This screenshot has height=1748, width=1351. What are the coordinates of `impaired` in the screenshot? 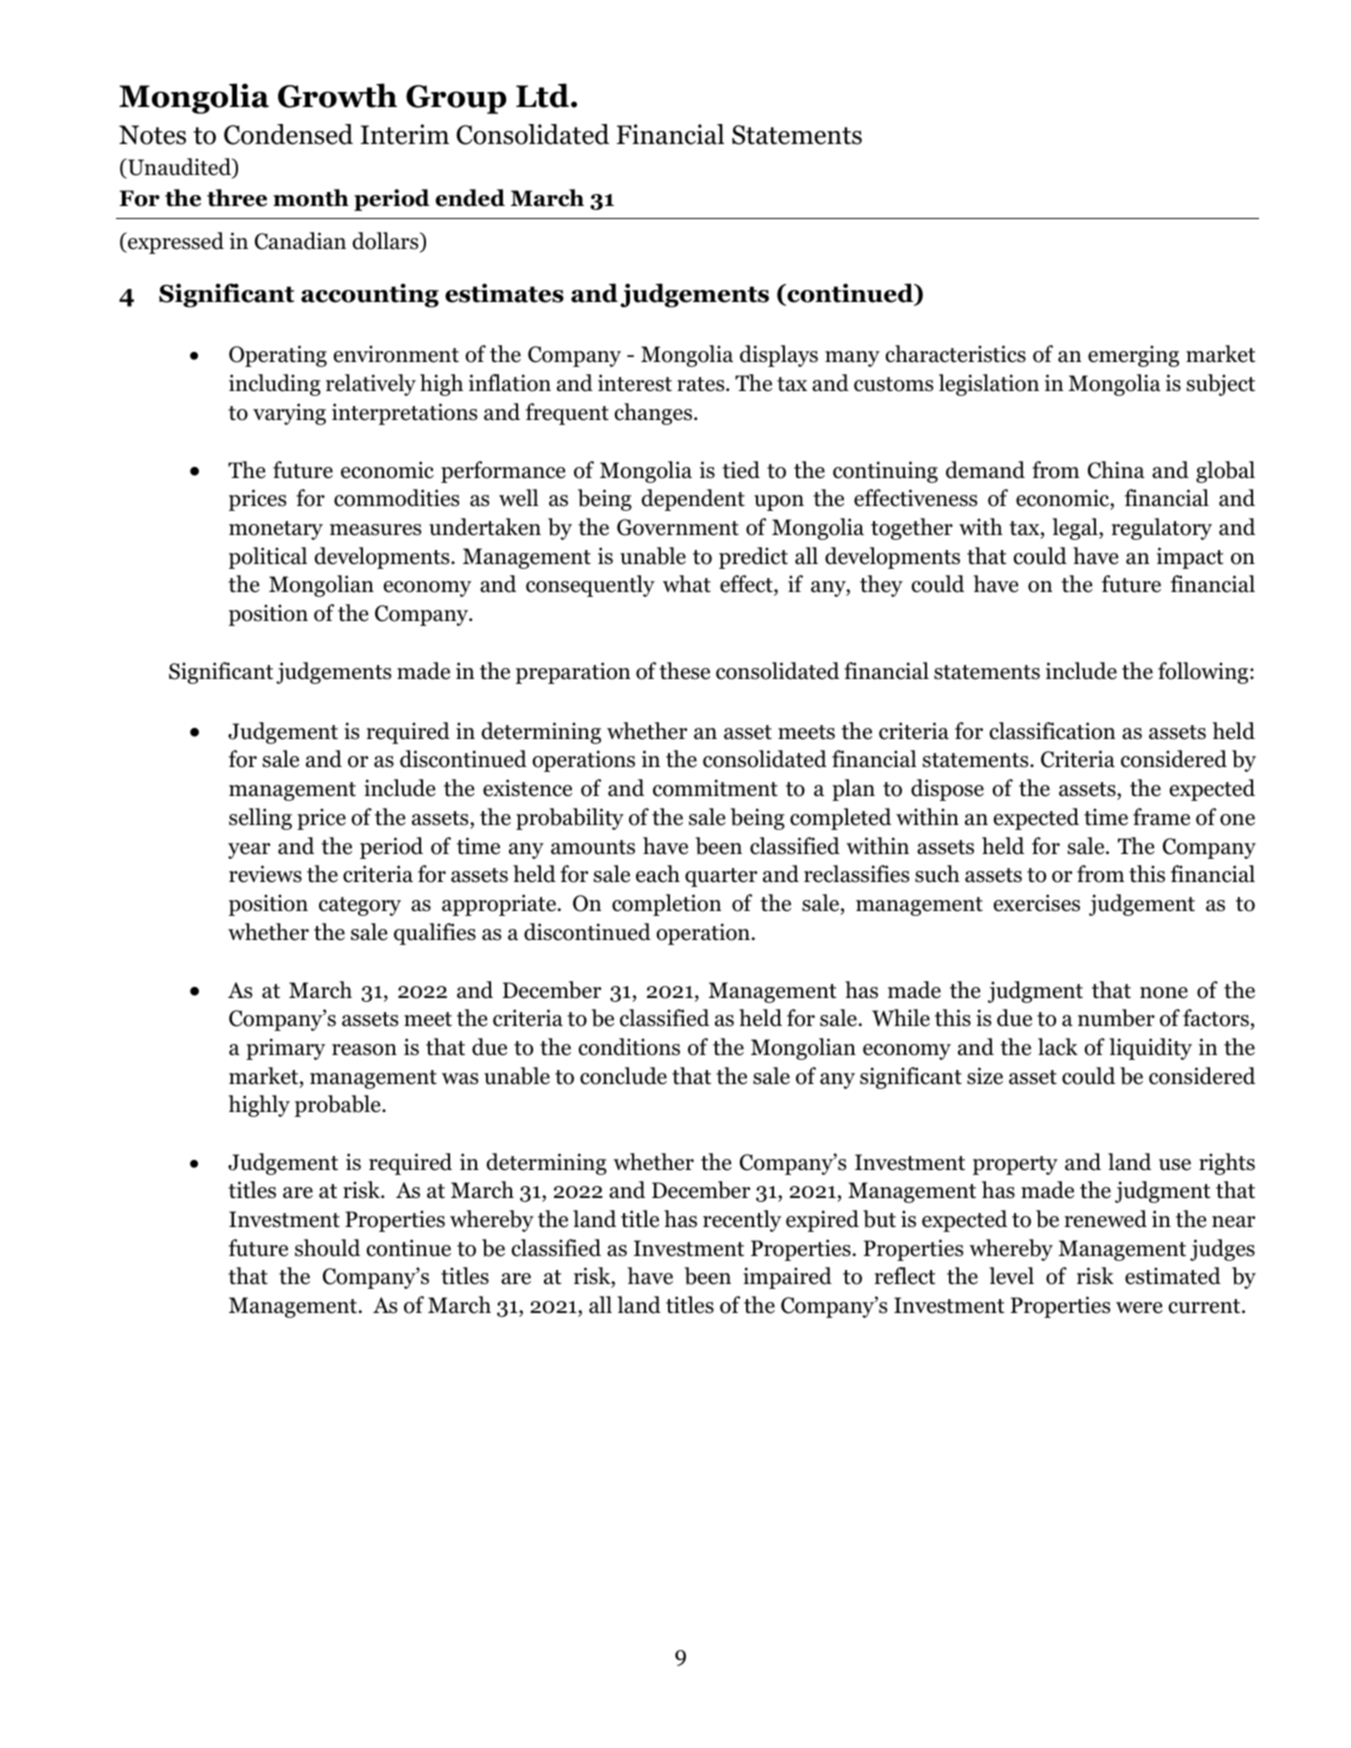 It's located at (787, 1278).
